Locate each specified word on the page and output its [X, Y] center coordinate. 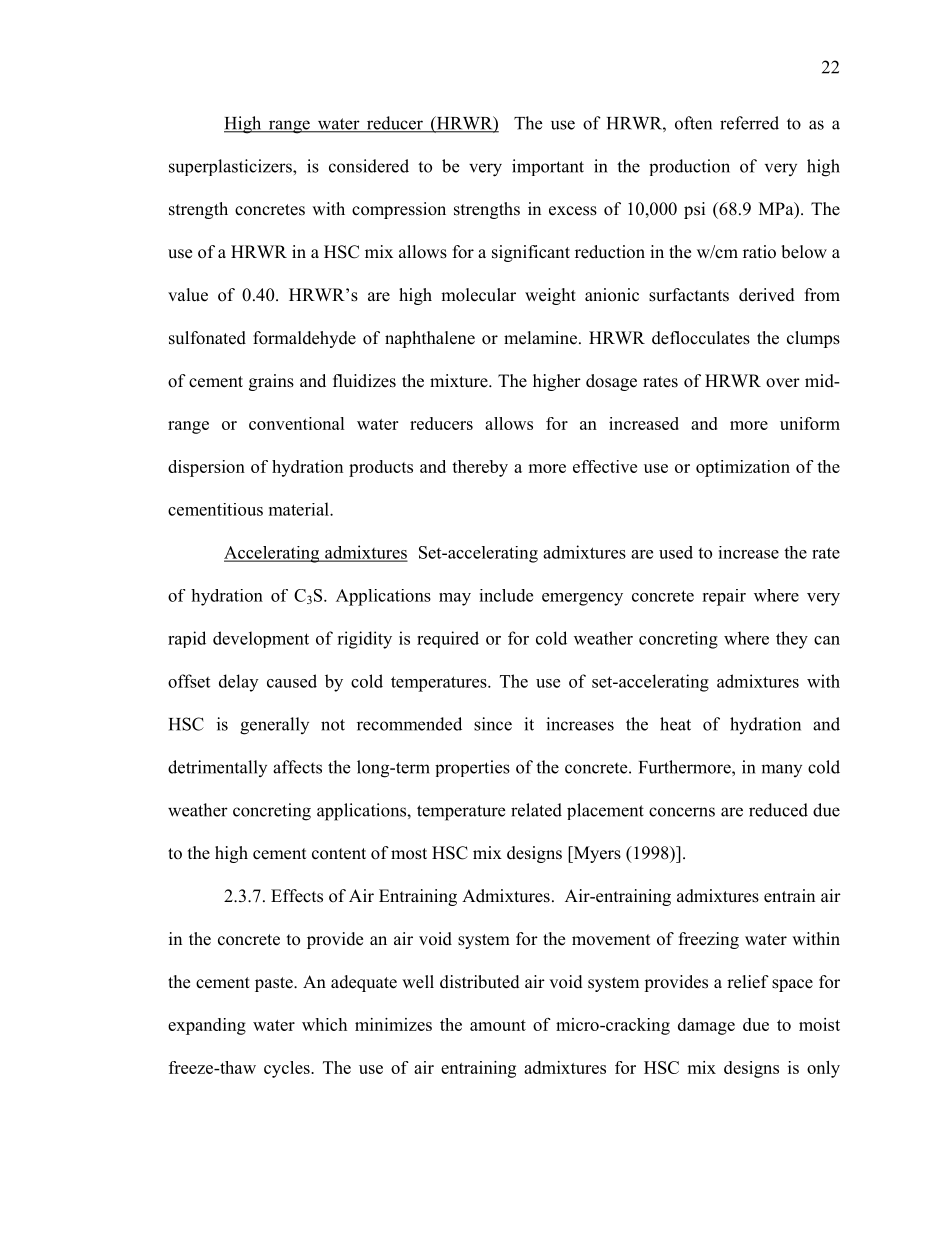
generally [274, 726]
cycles [288, 1069]
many [781, 770]
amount [498, 1025]
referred [749, 123]
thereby [480, 468]
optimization [743, 468]
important [548, 167]
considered [369, 166]
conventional [297, 423]
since [493, 724]
